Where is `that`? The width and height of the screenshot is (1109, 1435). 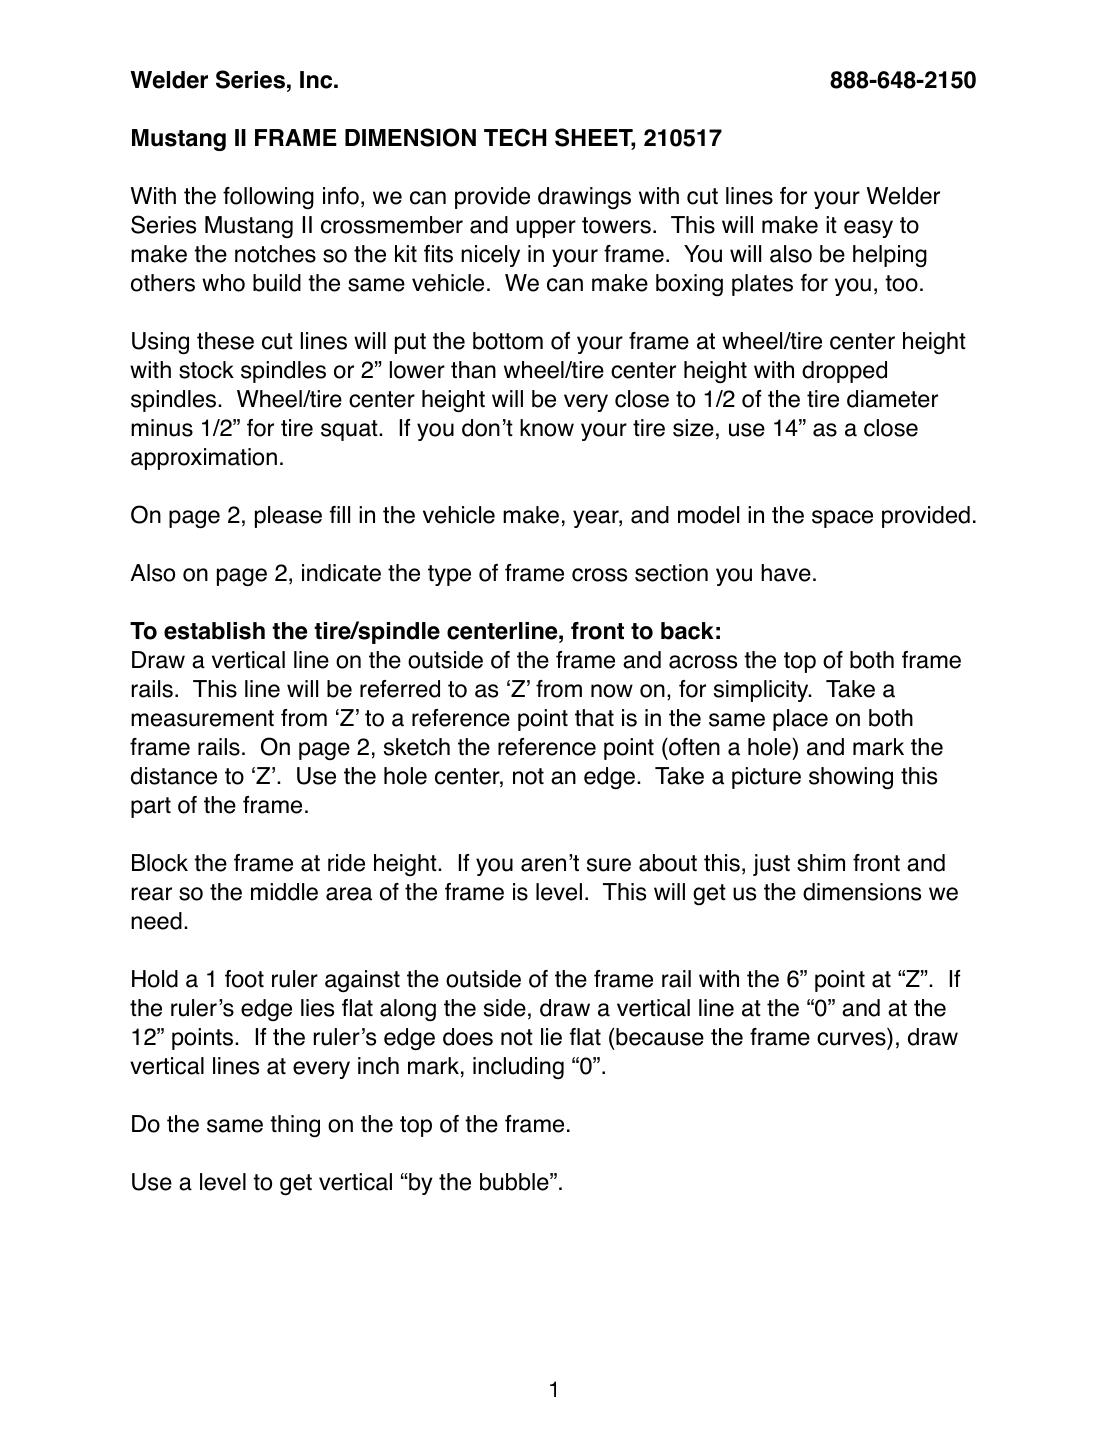
that is located at coordinates (594, 718).
